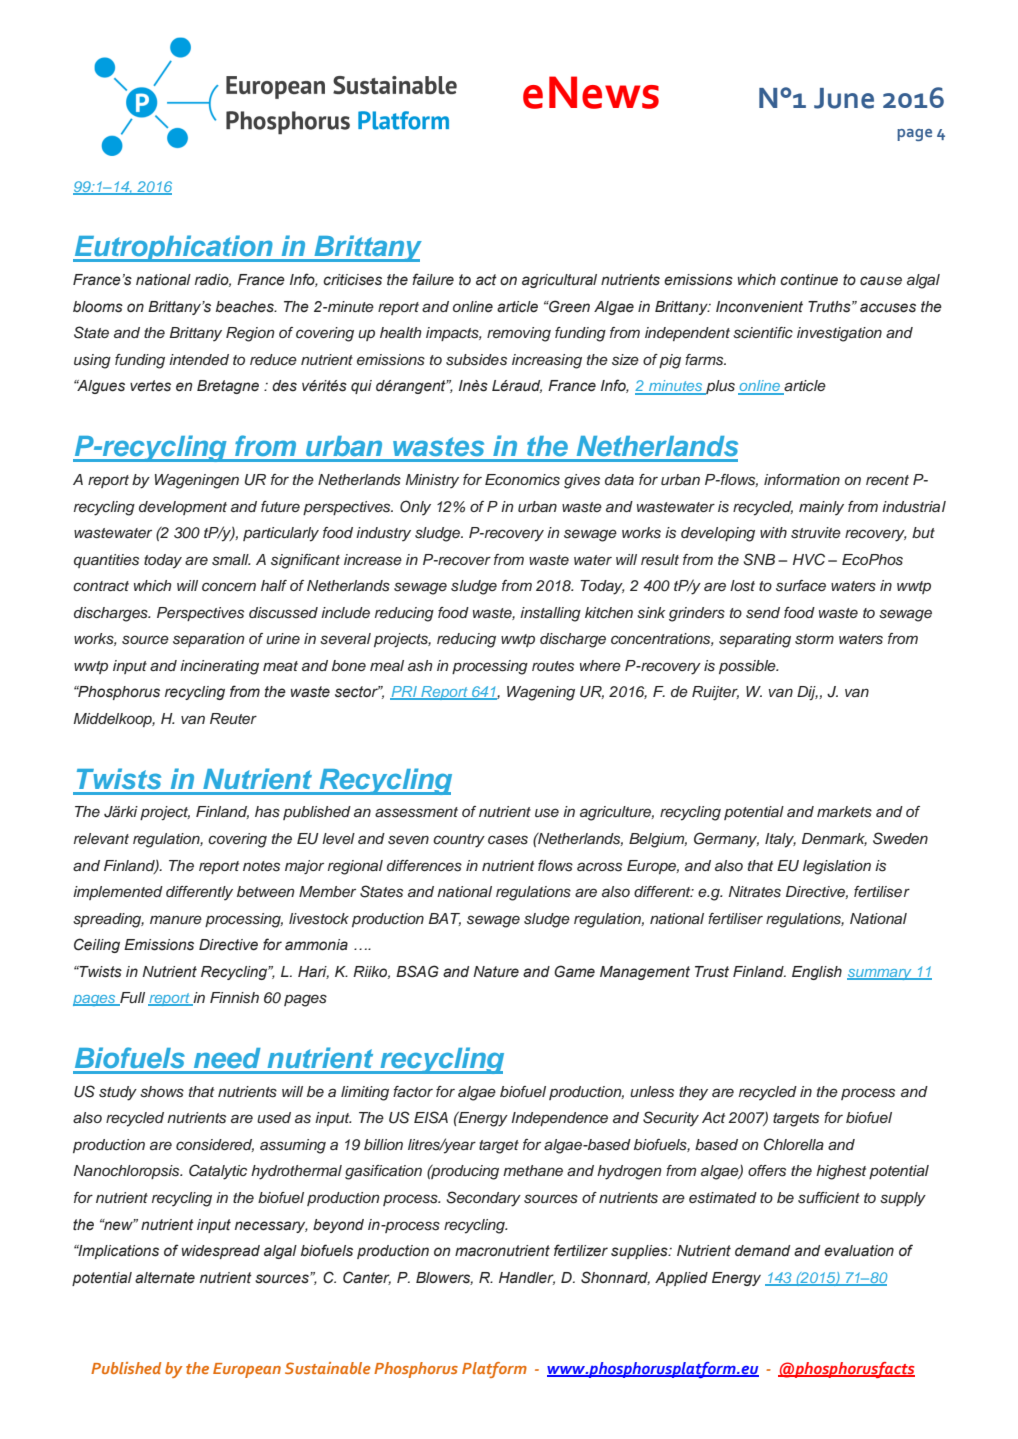 Image resolution: width=1018 pixels, height=1439 pixels. Describe the element at coordinates (174, 248) in the screenshot. I see `Eutrophication` at that location.
